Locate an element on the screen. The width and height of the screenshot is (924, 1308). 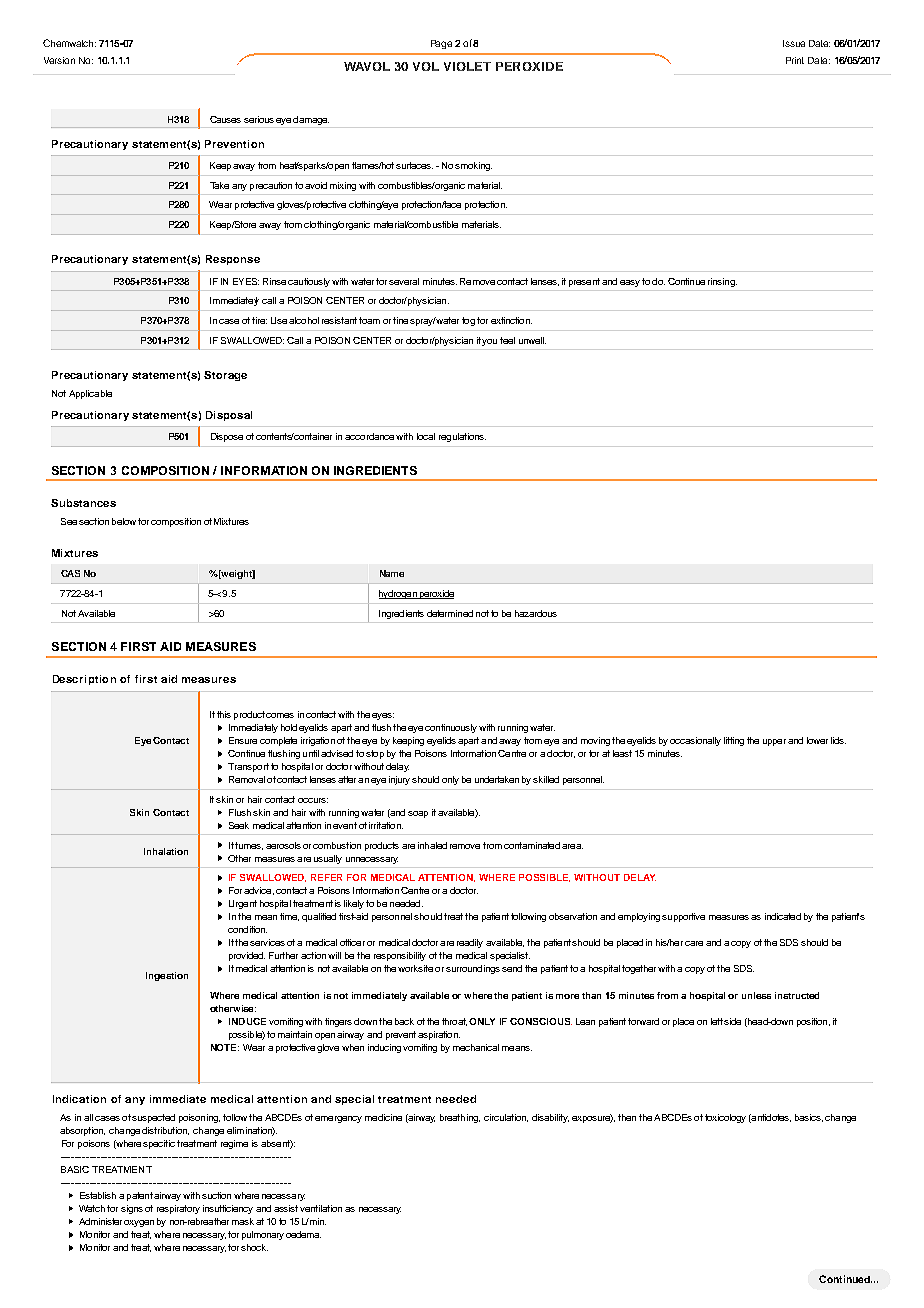
Print is located at coordinates (795, 60).
